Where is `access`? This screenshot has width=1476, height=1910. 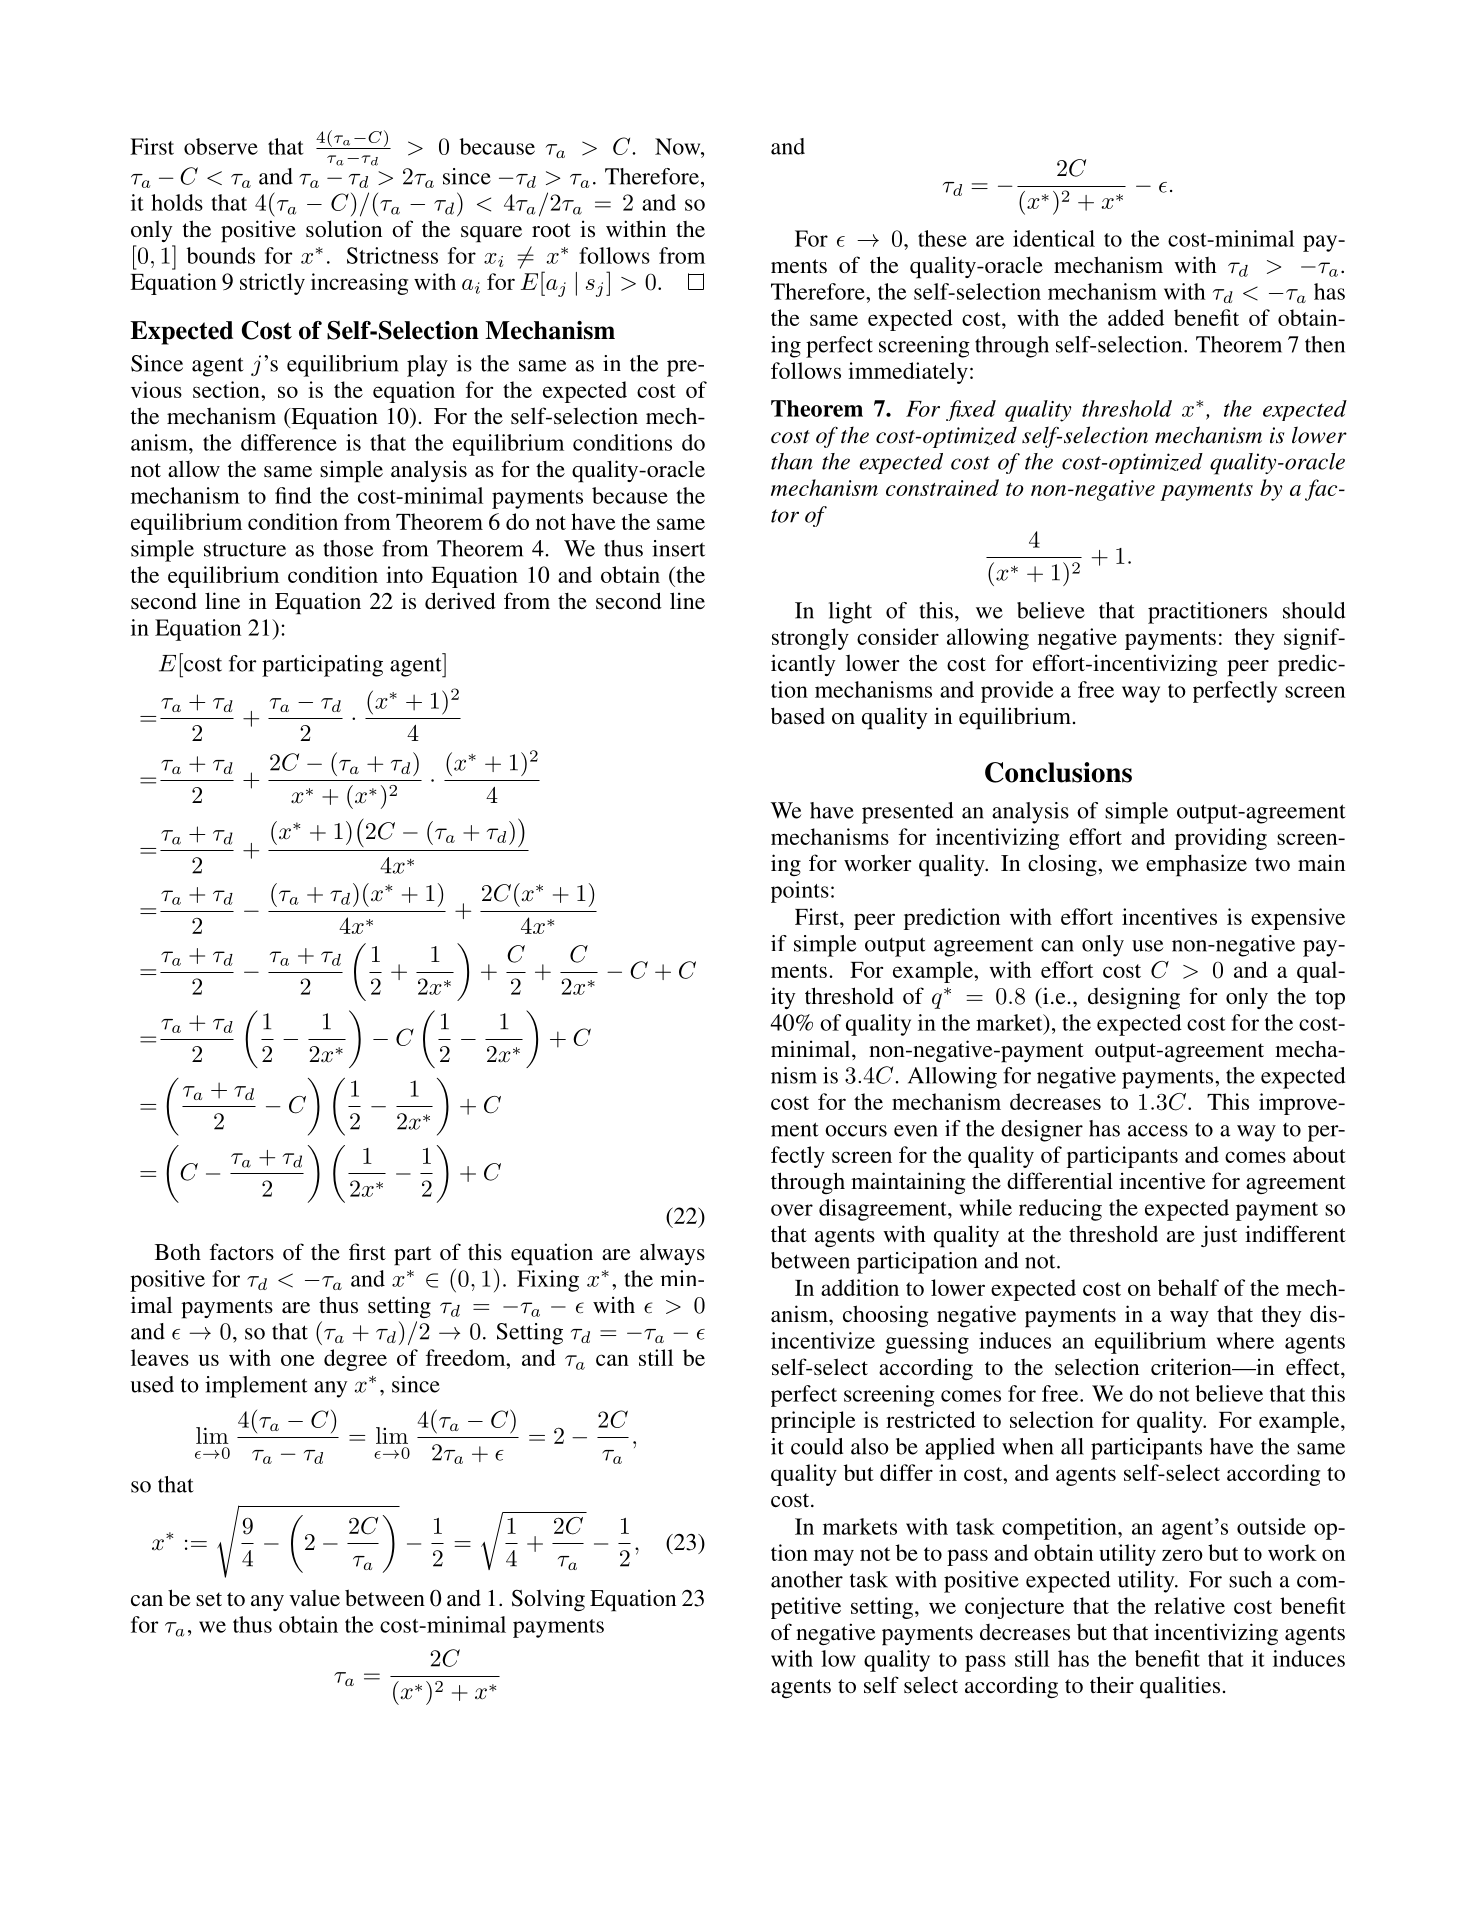 access is located at coordinates (1158, 1131).
